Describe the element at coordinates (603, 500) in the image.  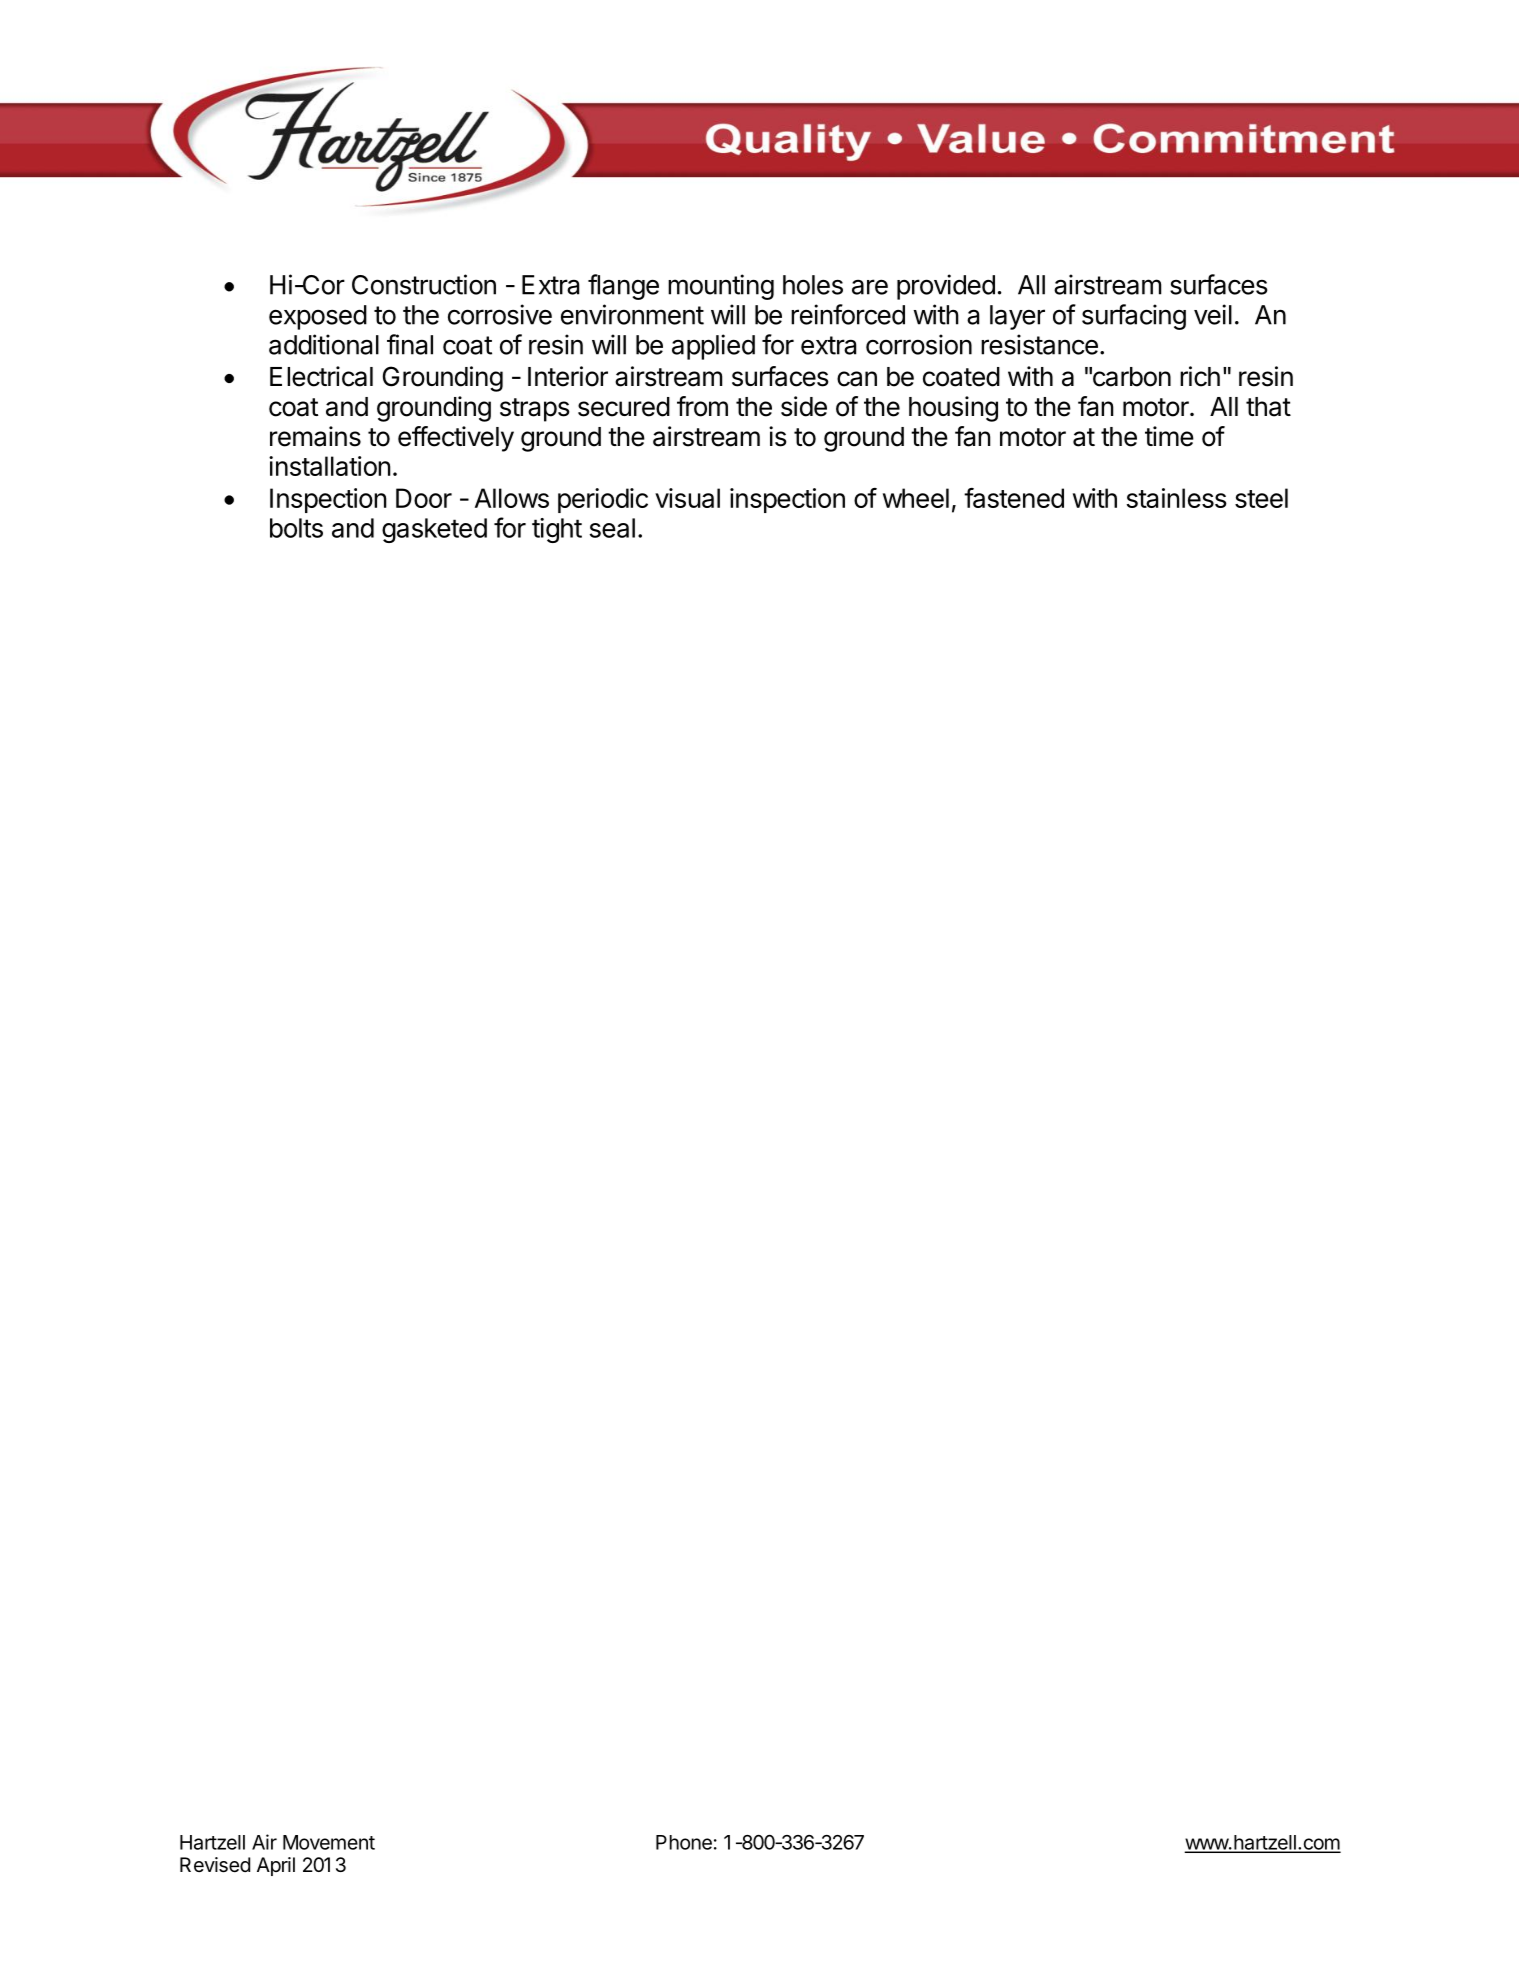
I see `periodic` at that location.
